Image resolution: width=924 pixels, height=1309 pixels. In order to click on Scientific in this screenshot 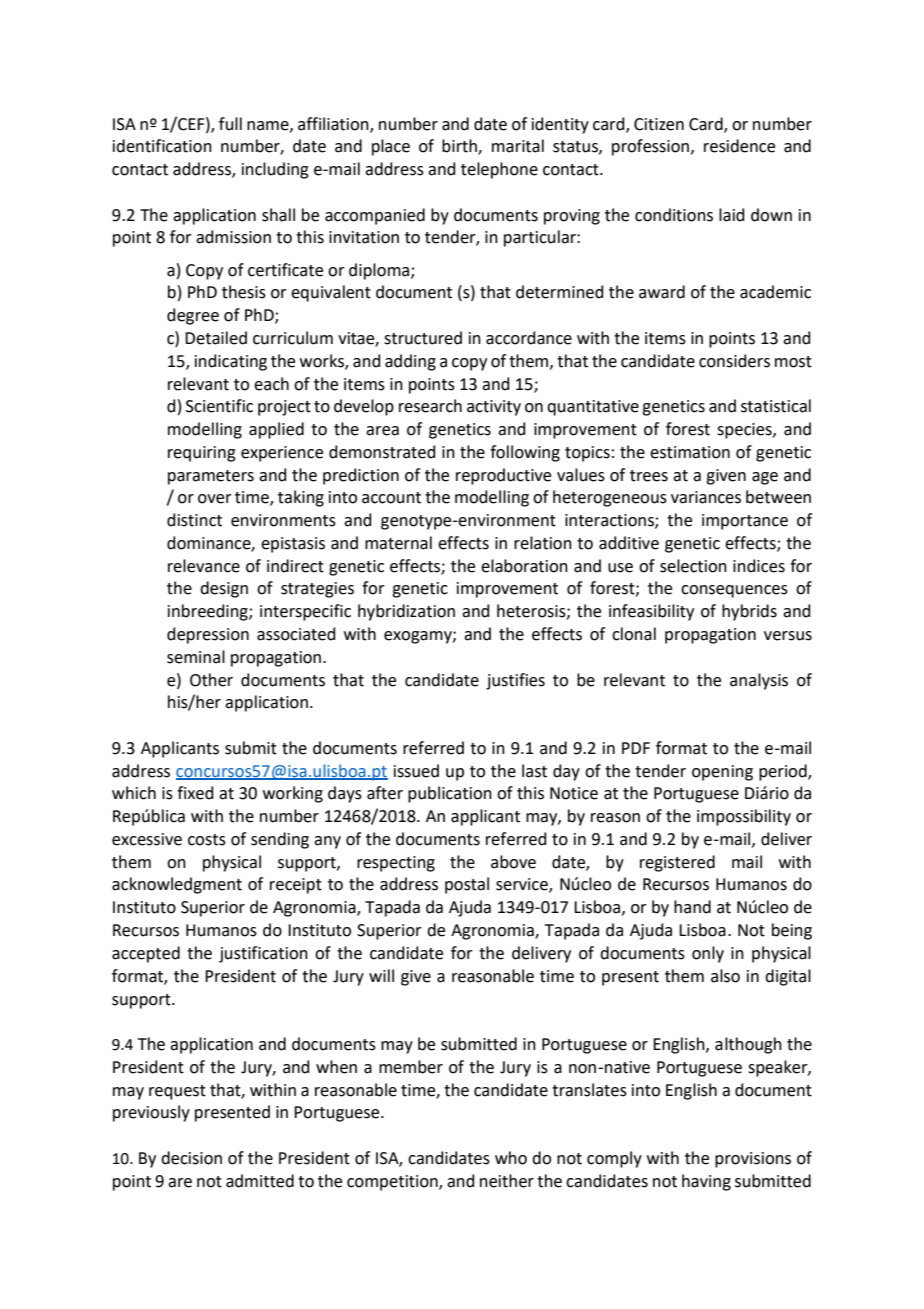, I will do `click(219, 406)`.
